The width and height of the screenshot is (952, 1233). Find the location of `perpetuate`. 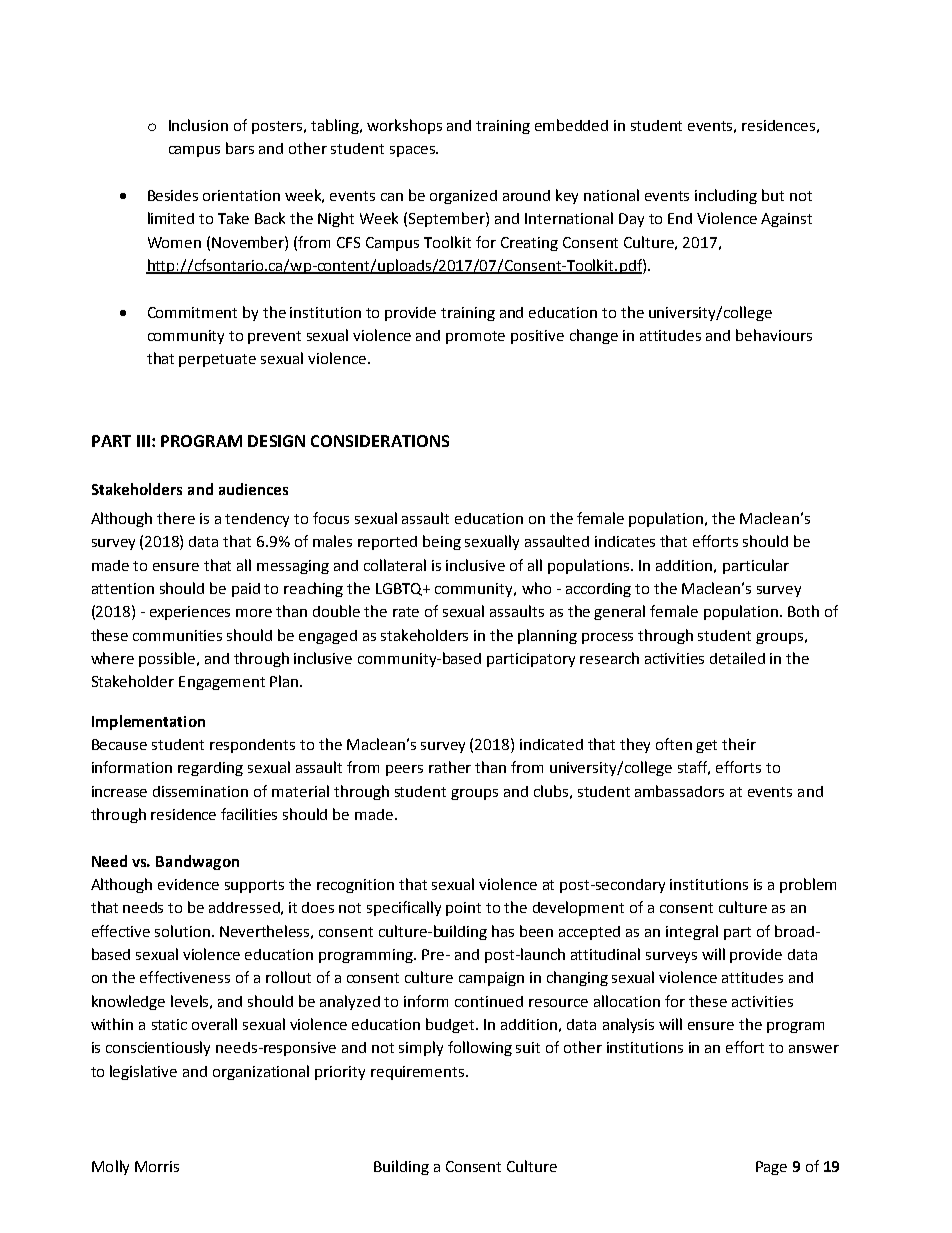

perpetuate is located at coordinates (217, 360).
